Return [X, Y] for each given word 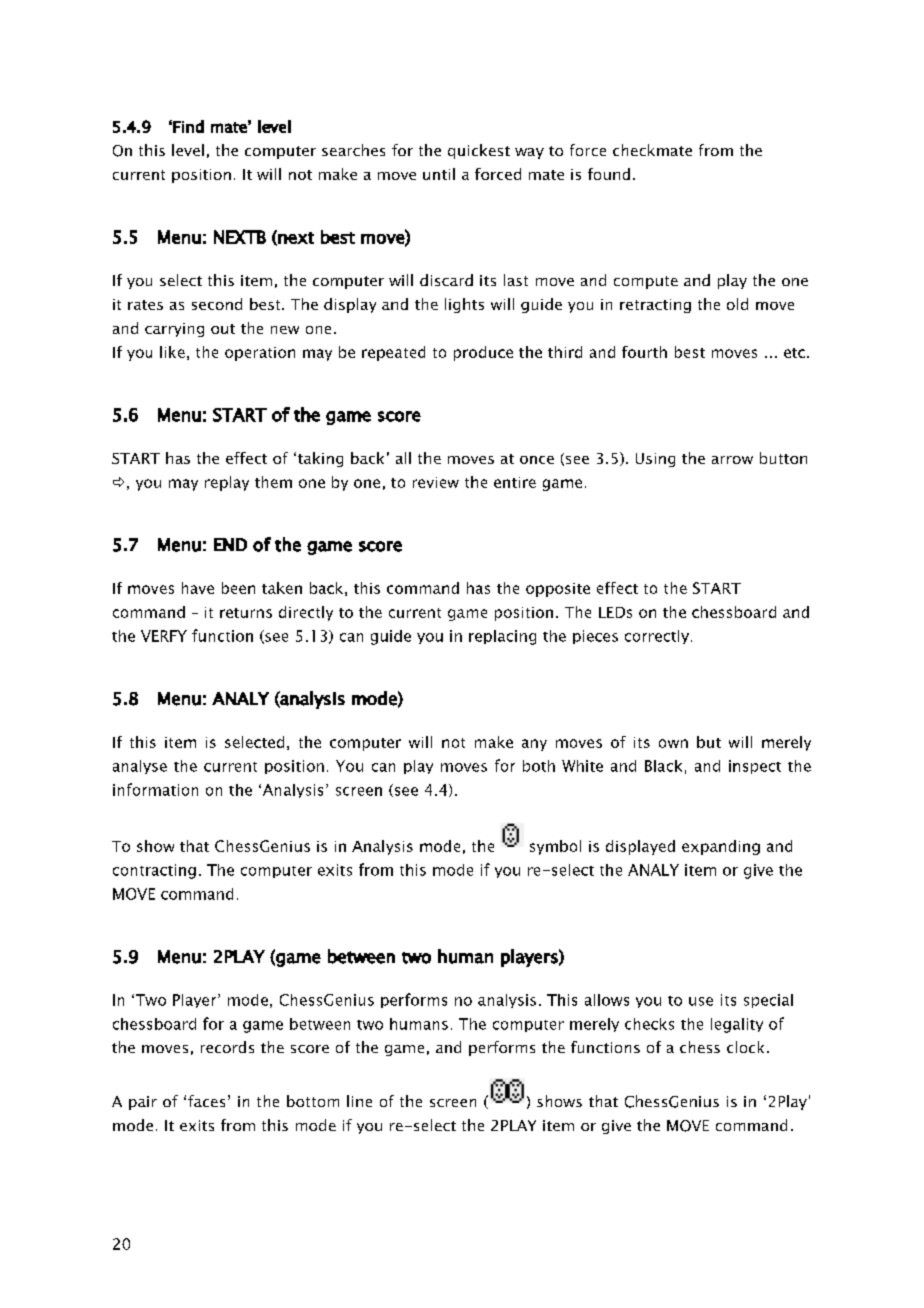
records [227, 1047]
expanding [721, 847]
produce [483, 353]
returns [246, 613]
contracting [154, 871]
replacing [502, 637]
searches [353, 150]
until [439, 174]
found [609, 174]
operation [260, 354]
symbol [555, 847]
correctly [657, 637]
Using [655, 460]
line [359, 1101]
